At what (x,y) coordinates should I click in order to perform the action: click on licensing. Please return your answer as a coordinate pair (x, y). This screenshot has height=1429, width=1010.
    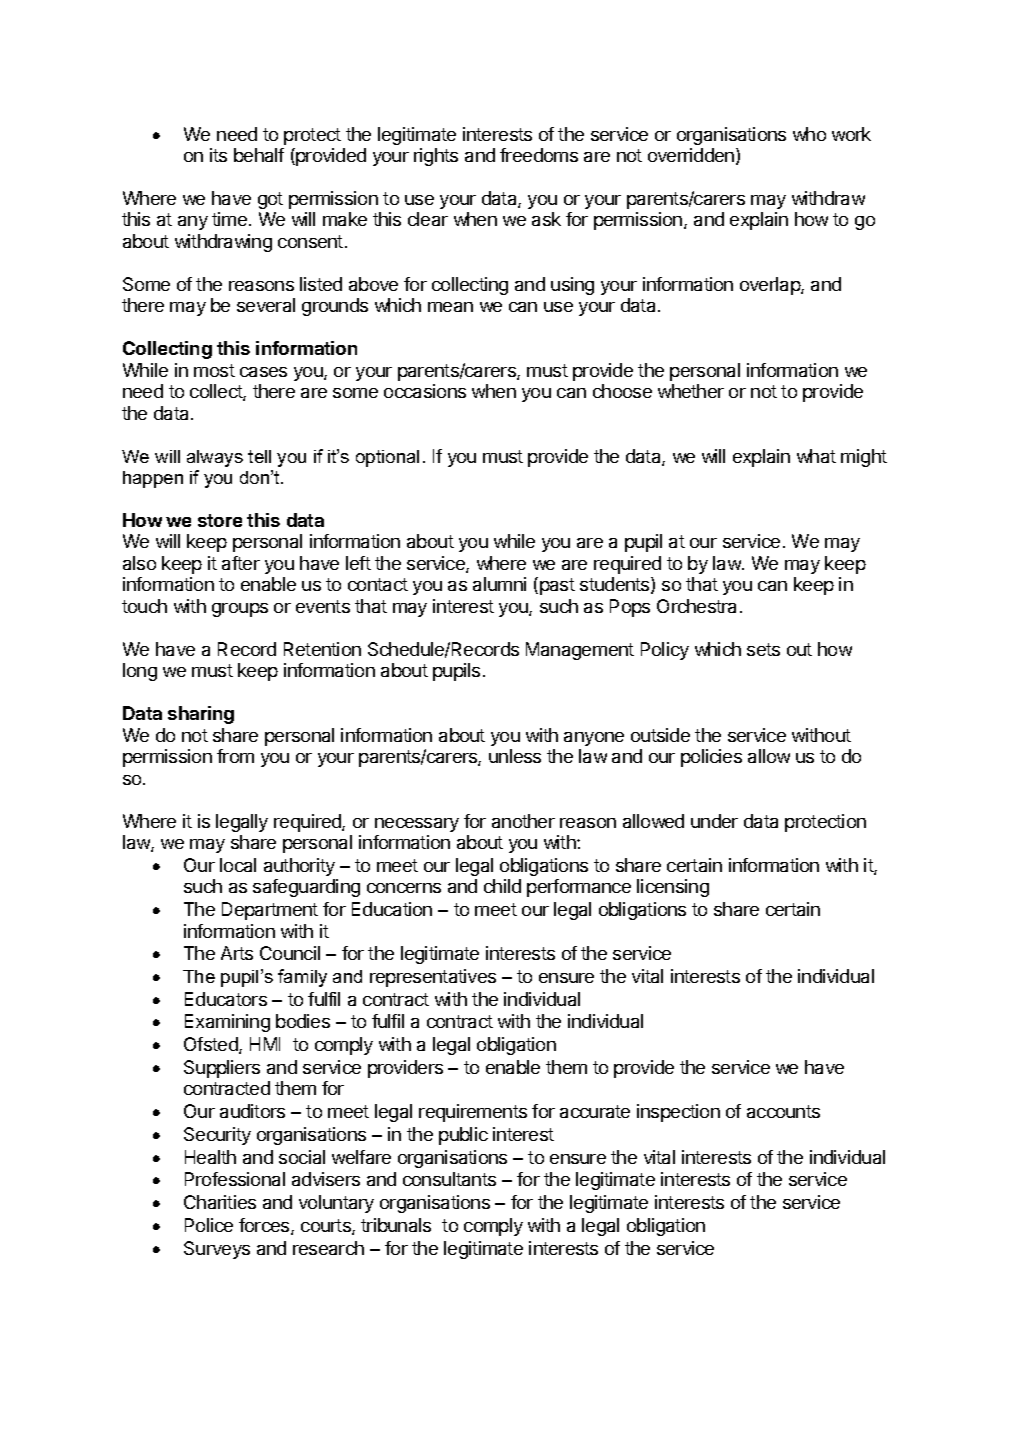
    Looking at the image, I should click on (673, 888).
